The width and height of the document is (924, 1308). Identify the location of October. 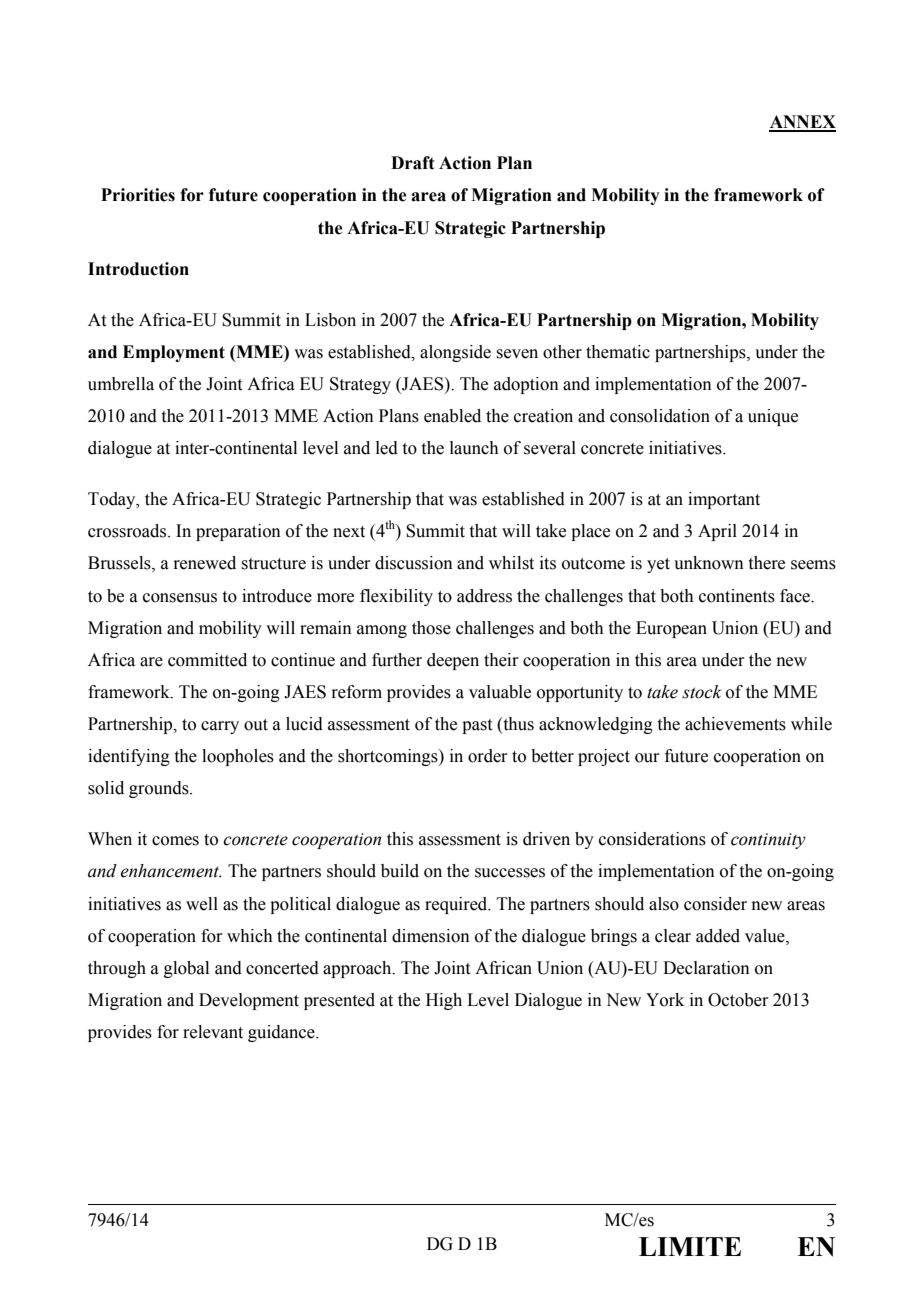
(738, 1000).
